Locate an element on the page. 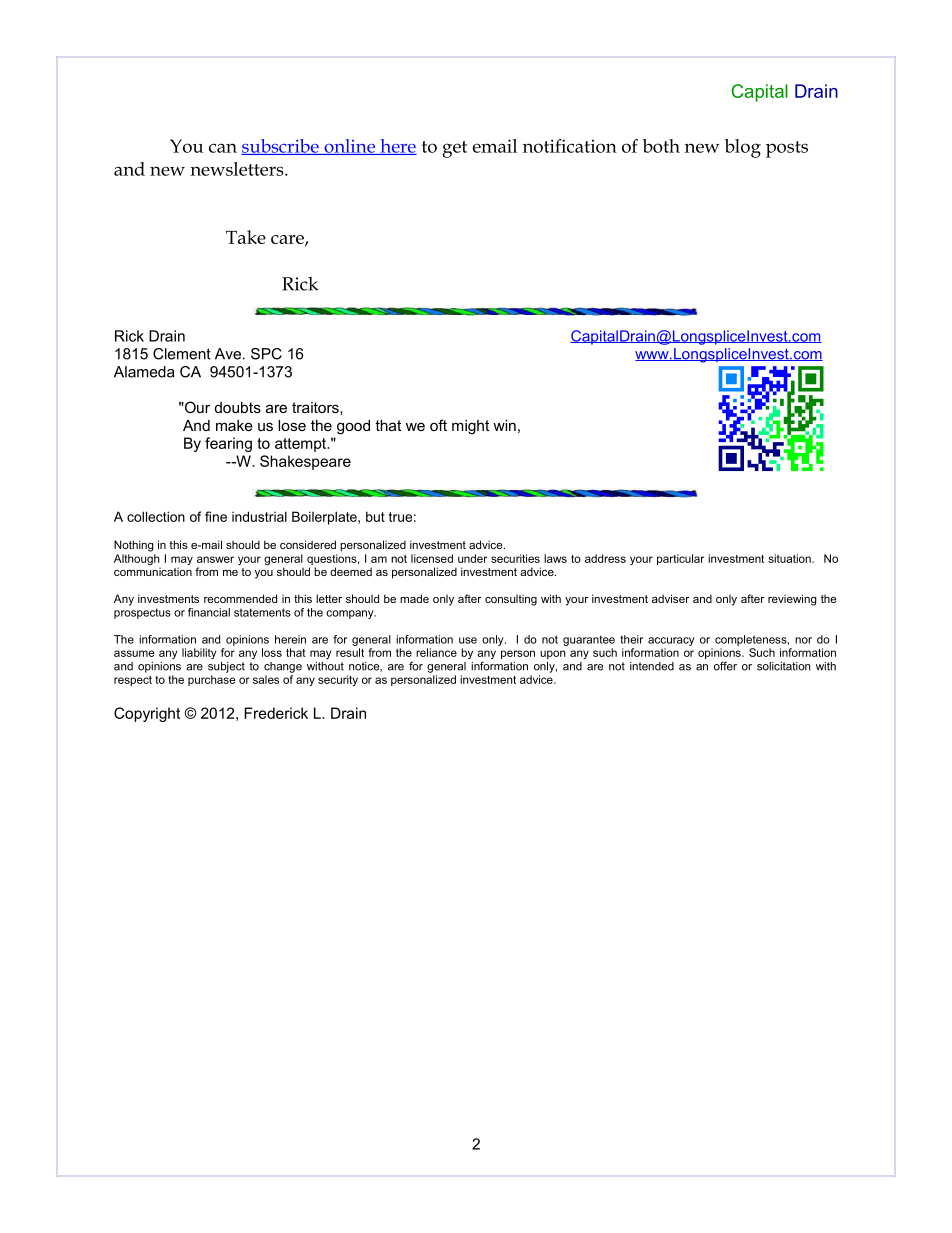 The width and height of the image is (952, 1233). might is located at coordinates (470, 427).
